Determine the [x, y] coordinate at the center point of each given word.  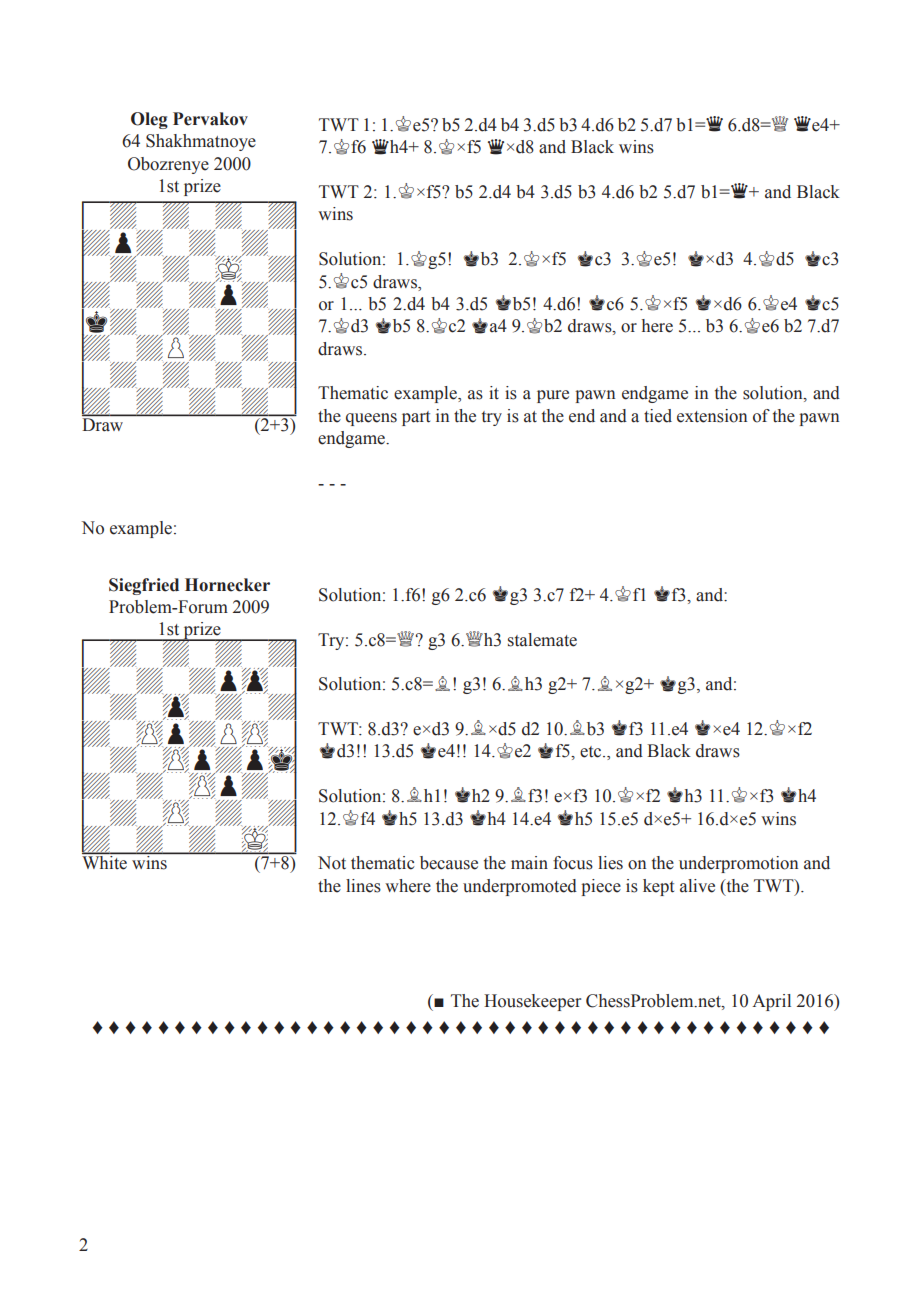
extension [712, 416]
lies [610, 863]
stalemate [542, 640]
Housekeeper [532, 1002]
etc [592, 752]
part [416, 418]
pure [553, 396]
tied [658, 416]
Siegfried [144, 586]
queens [371, 419]
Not [332, 863]
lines [363, 886]
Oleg [149, 120]
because [449, 863]
